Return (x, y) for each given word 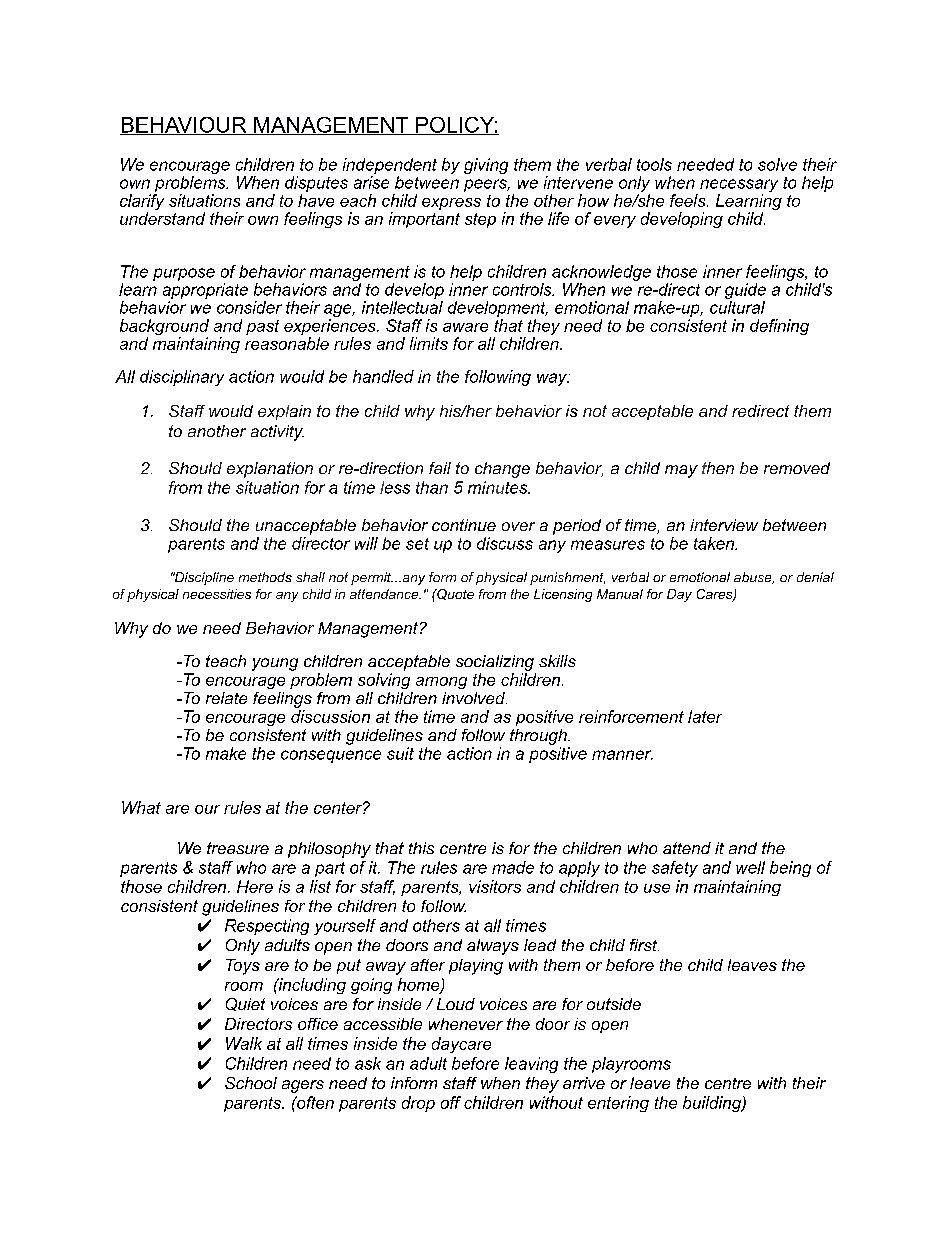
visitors (495, 886)
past (262, 327)
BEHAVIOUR (184, 126)
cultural (737, 307)
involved (474, 698)
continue (464, 525)
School (251, 1083)
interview (724, 525)
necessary (739, 187)
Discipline (203, 578)
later (705, 716)
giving (486, 166)
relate (226, 698)
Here (255, 886)
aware (465, 327)
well (750, 867)
